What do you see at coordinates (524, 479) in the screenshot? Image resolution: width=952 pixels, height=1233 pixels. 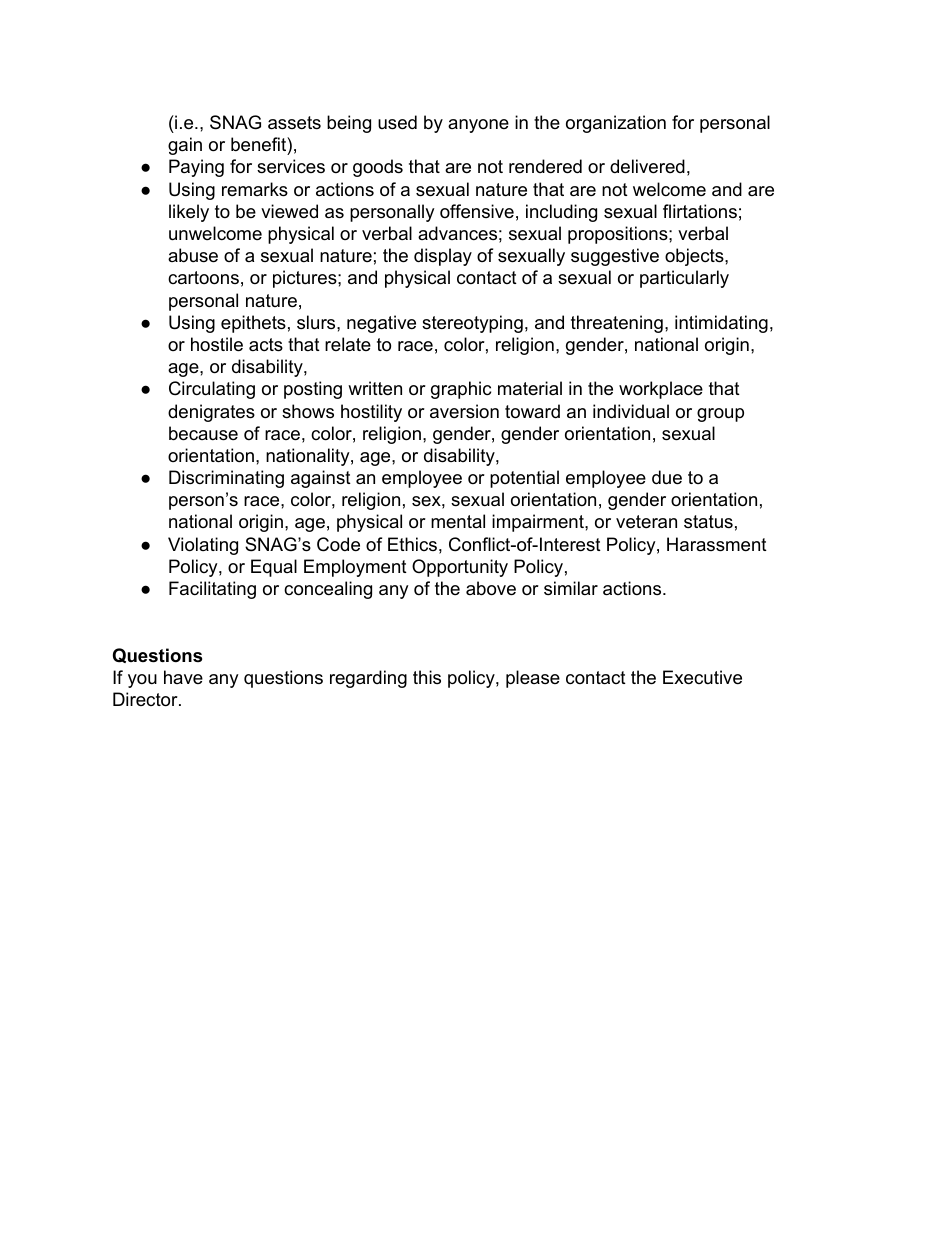 I see `potential` at bounding box center [524, 479].
